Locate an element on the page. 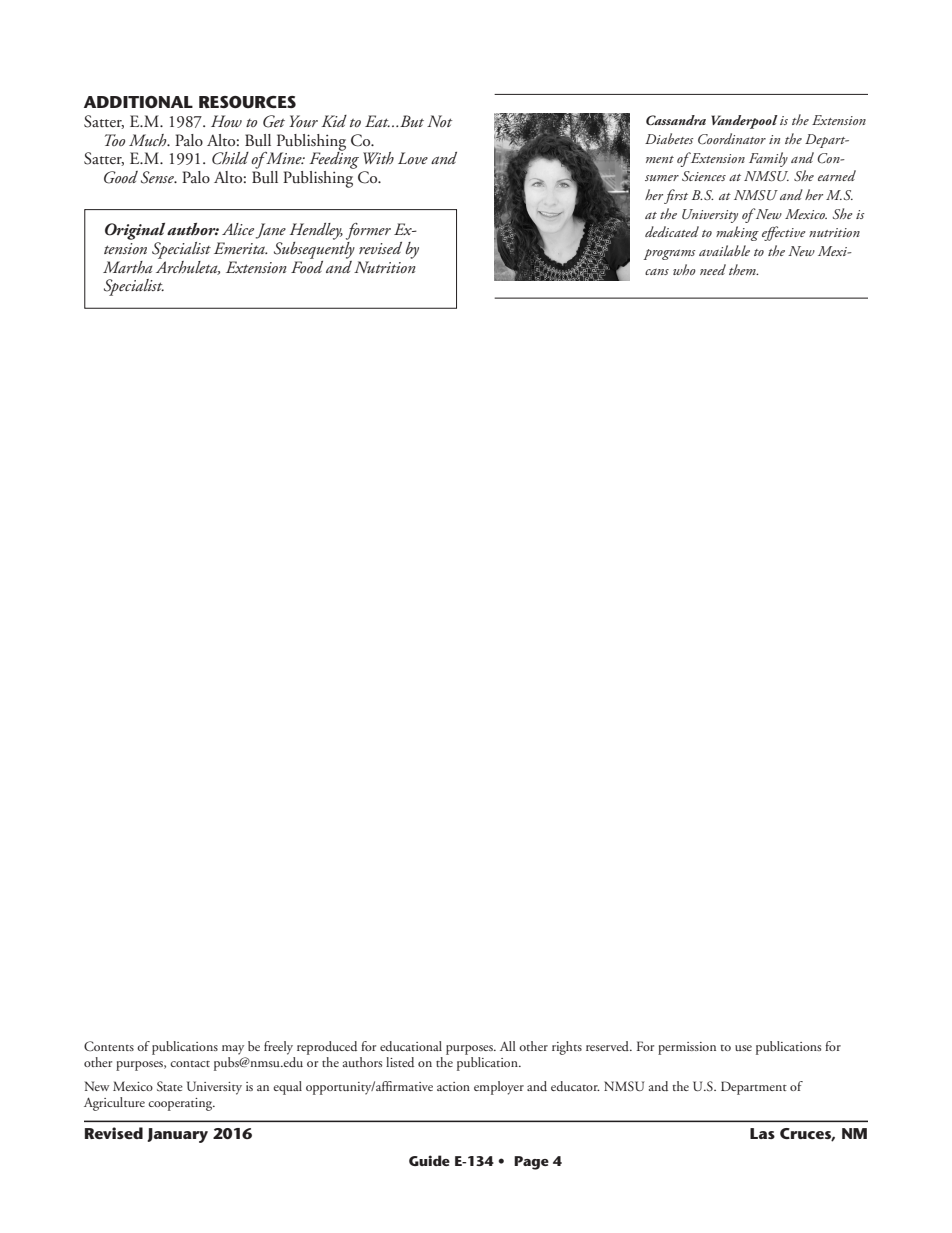 This image has height=1233, width=952. All is located at coordinates (508, 1046).
